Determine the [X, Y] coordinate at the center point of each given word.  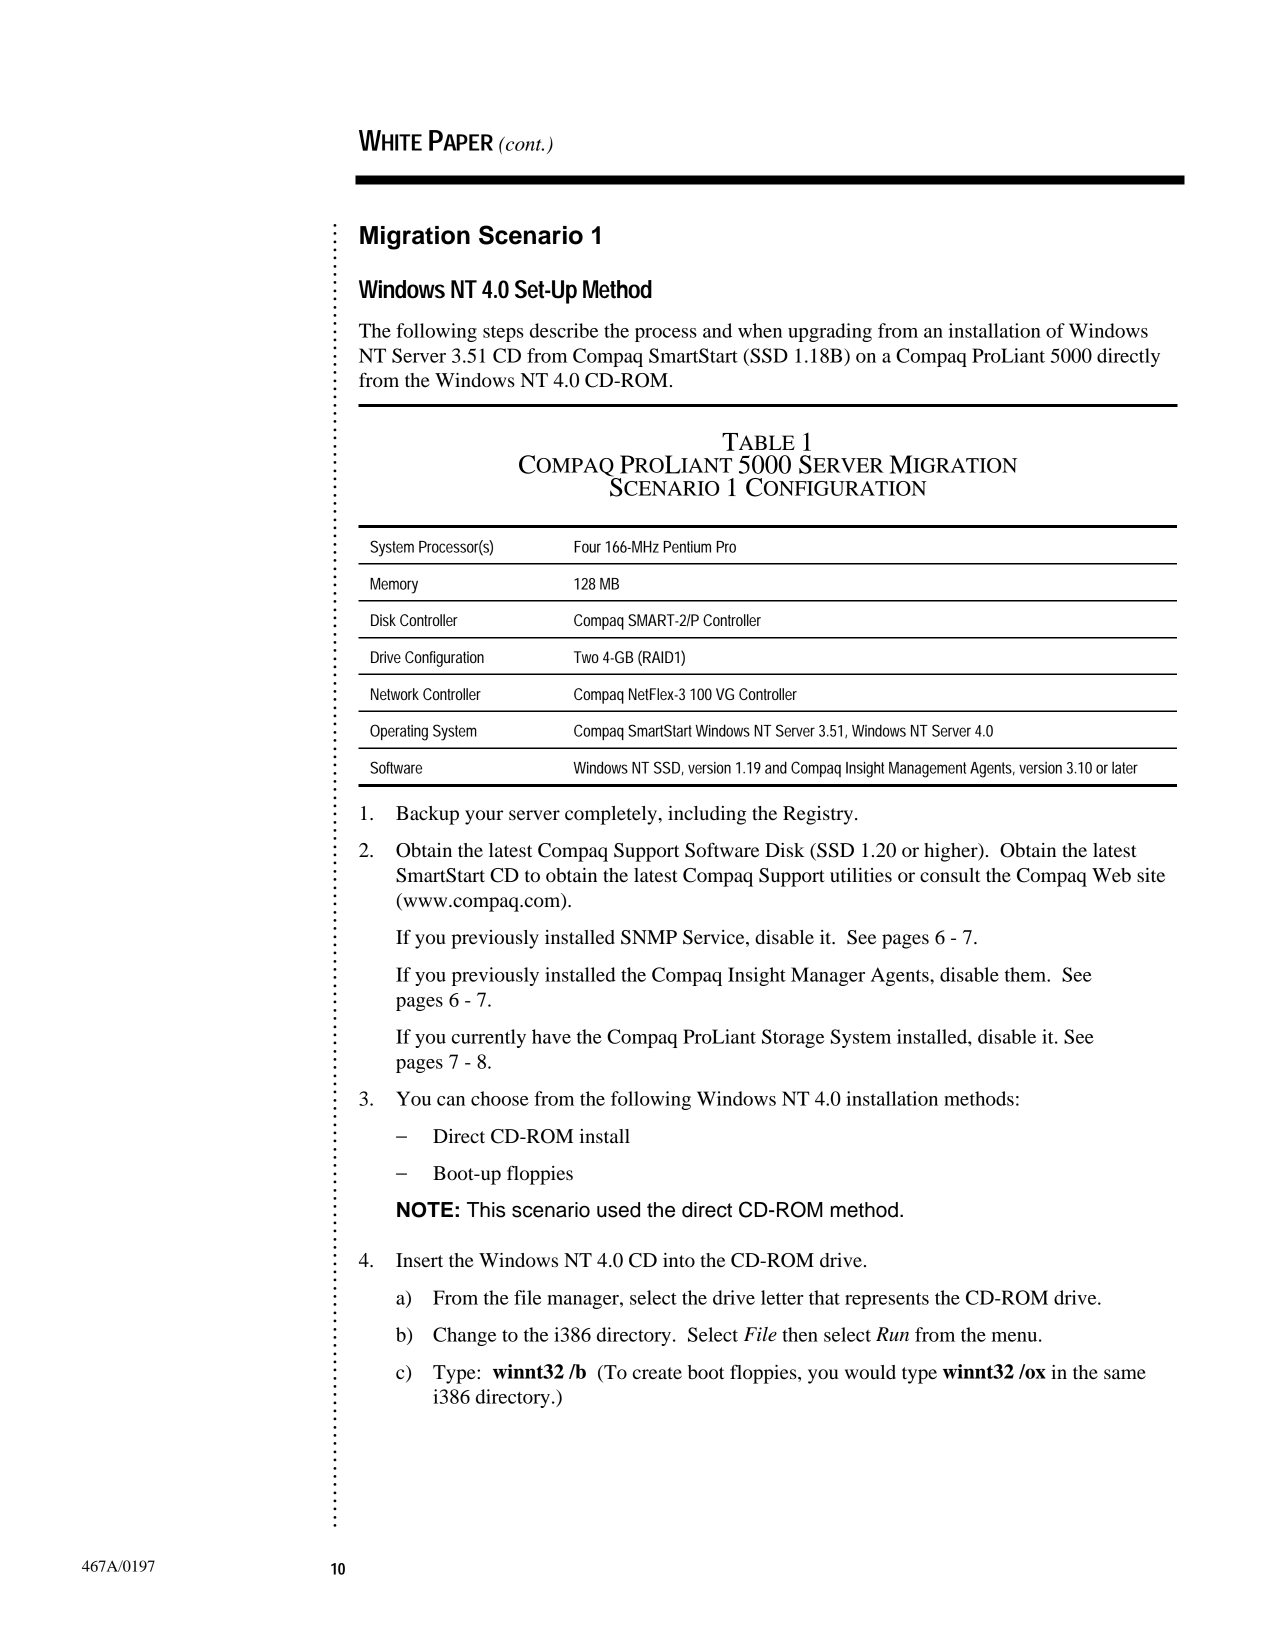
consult [950, 875]
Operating [399, 732]
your [484, 817]
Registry [819, 815]
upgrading [830, 332]
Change [464, 1336]
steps [503, 333]
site [1151, 875]
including [707, 815]
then [800, 1334]
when [760, 330]
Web [1111, 875]
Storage [793, 1038]
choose [500, 1098]
